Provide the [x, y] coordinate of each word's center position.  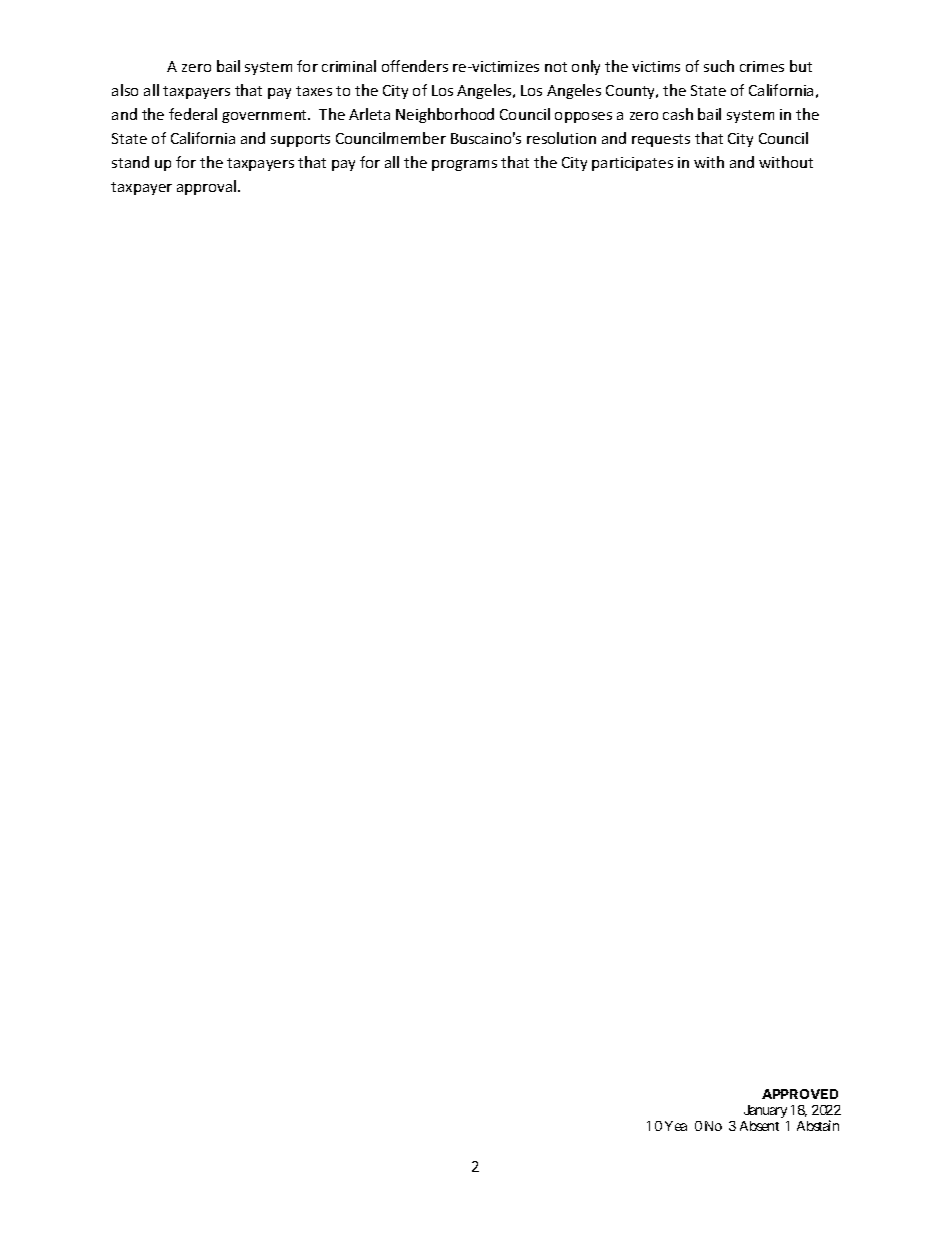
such [719, 66]
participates [632, 164]
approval [208, 187]
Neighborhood [445, 115]
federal [193, 114]
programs [464, 165]
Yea [676, 1126]
